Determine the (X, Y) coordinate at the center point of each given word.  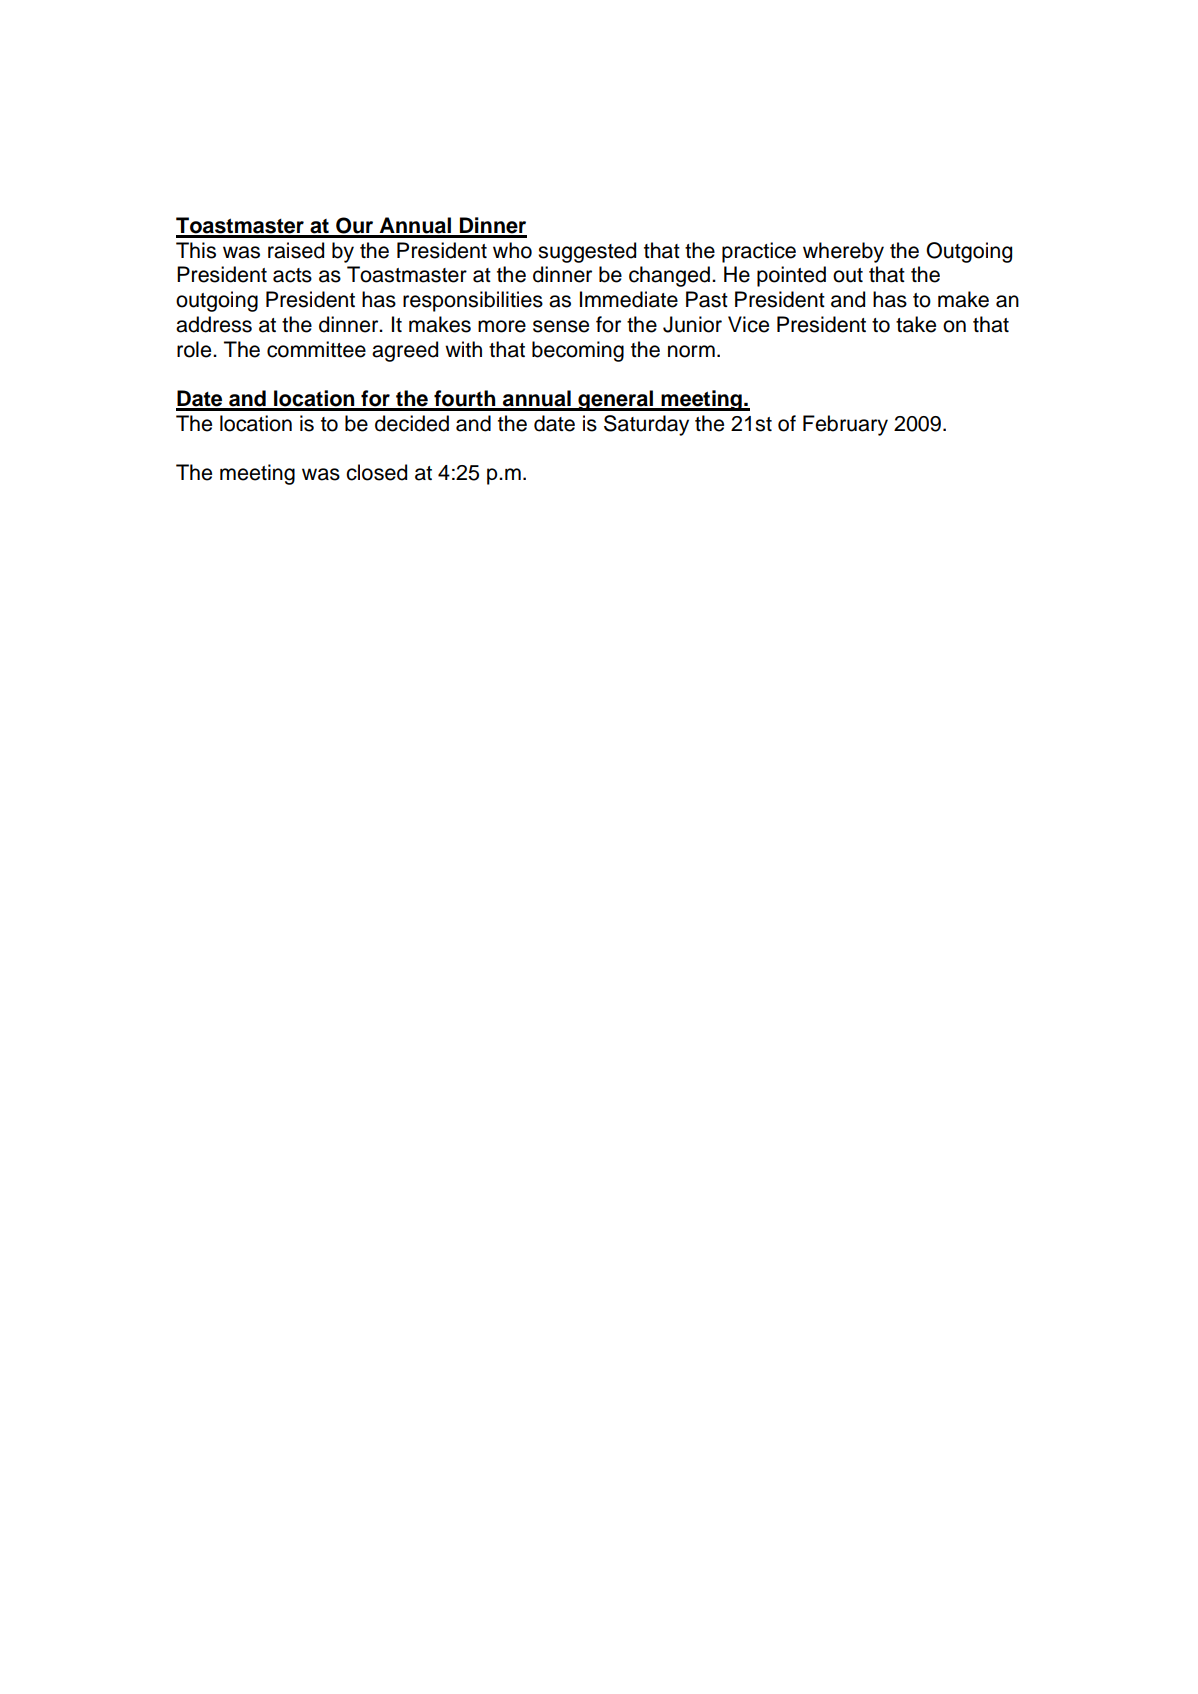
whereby (843, 252)
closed (376, 472)
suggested (587, 252)
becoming (578, 351)
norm (691, 351)
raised (296, 250)
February (845, 425)
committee (316, 349)
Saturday (646, 425)
